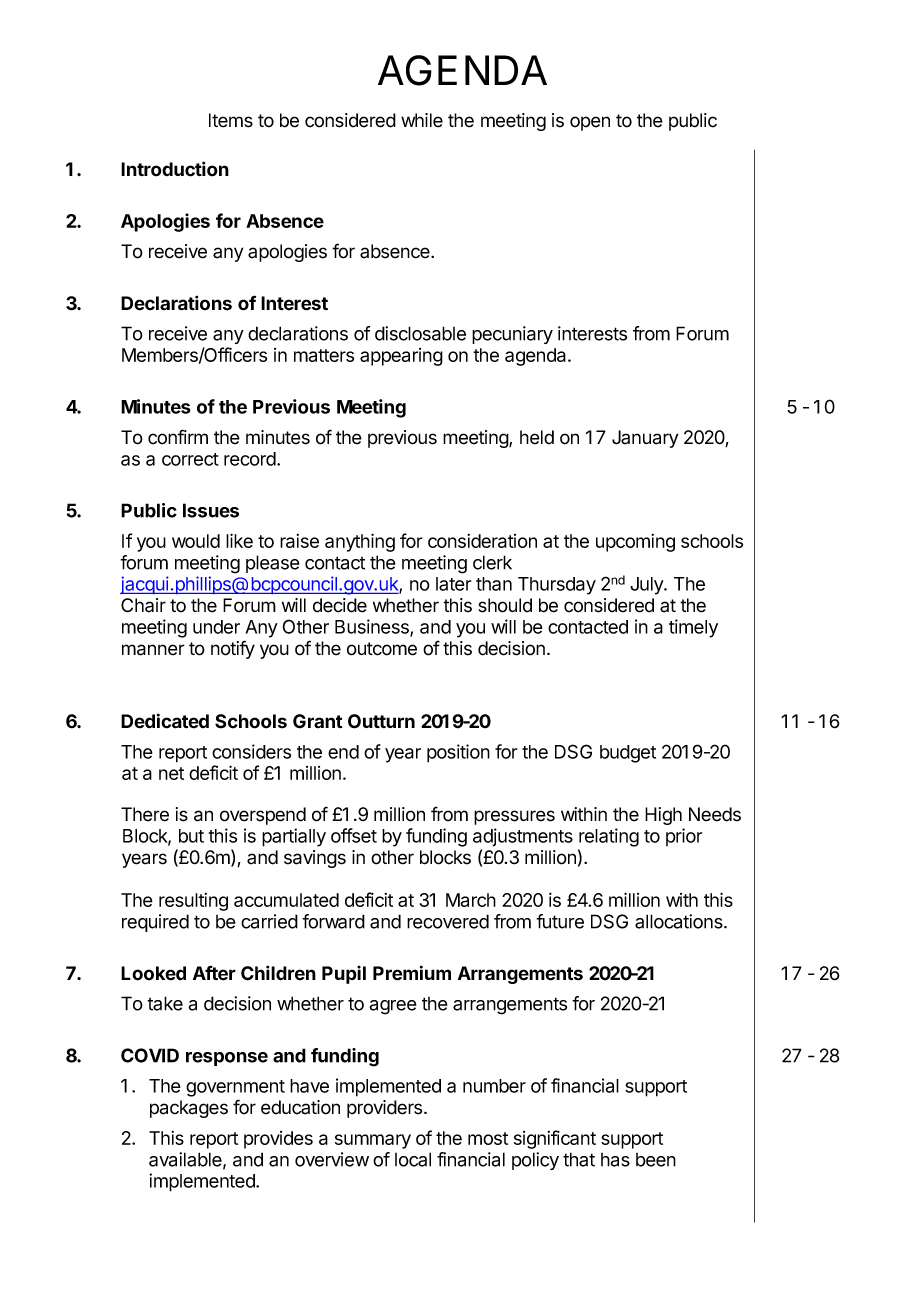  Describe the element at coordinates (590, 123) in the document. I see `open` at that location.
